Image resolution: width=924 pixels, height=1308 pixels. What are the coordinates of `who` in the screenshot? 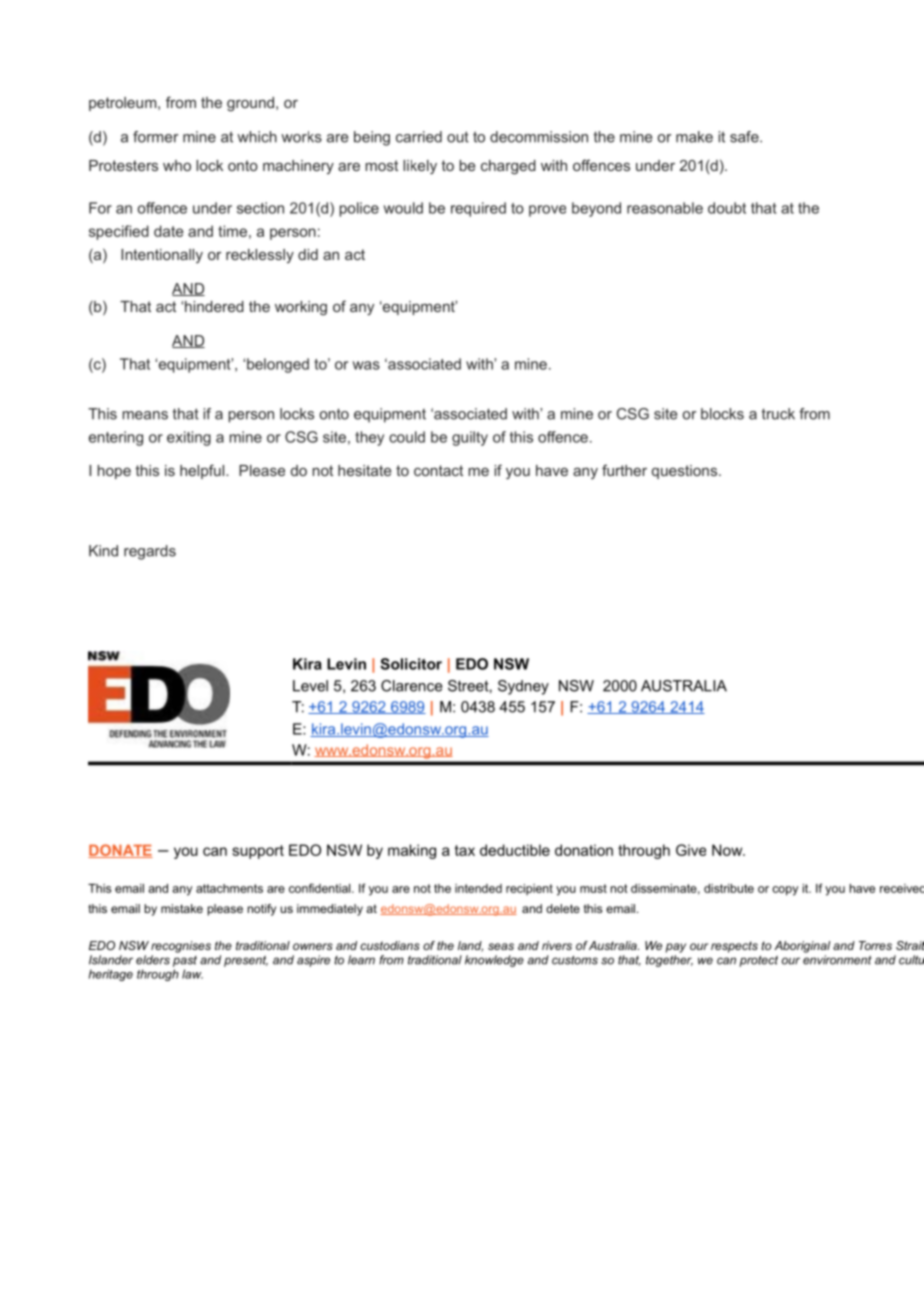 It's located at (177, 165).
